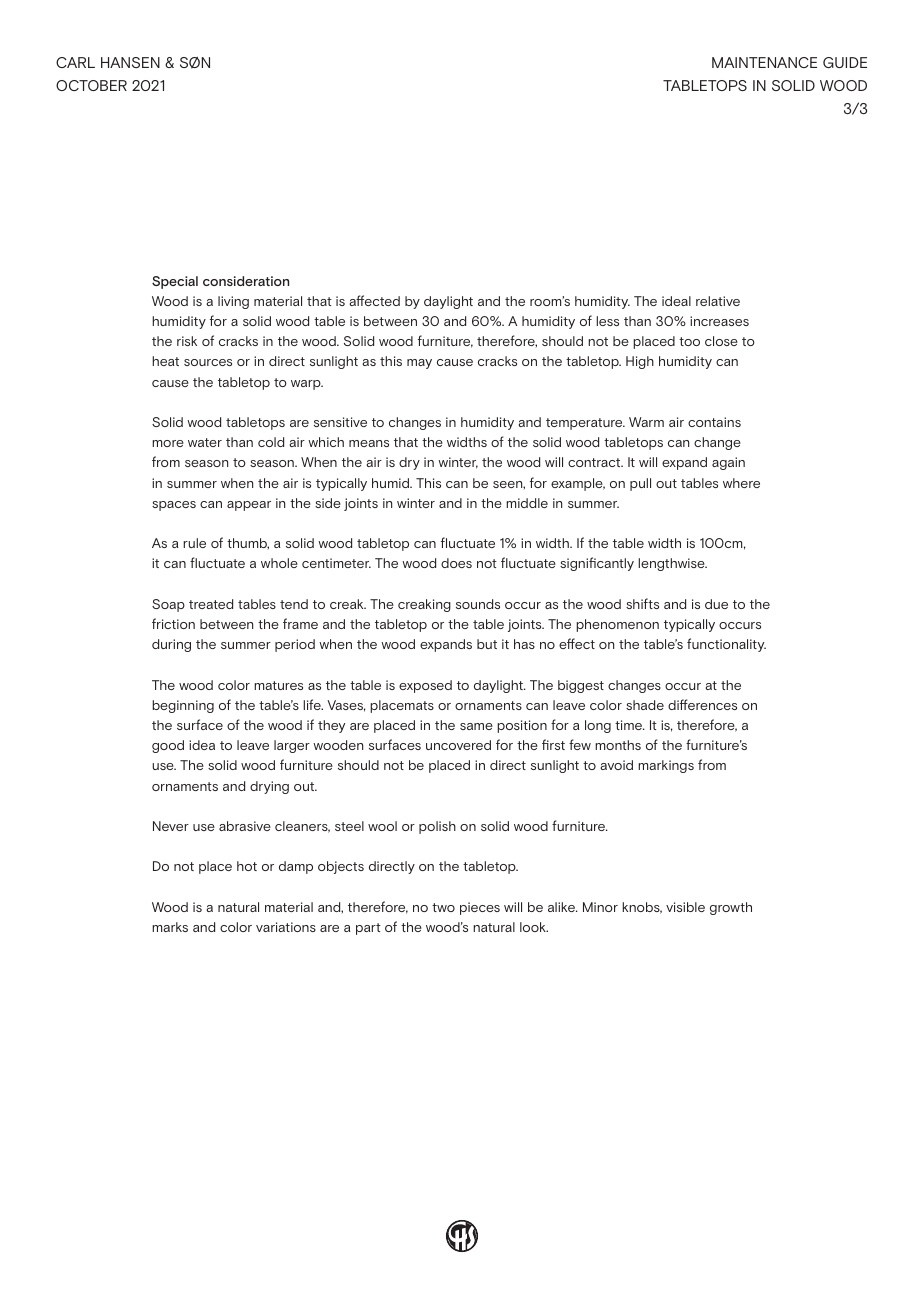 The width and height of the page is (924, 1308). Describe the element at coordinates (130, 62) in the page. I see `HANSEN` at that location.
